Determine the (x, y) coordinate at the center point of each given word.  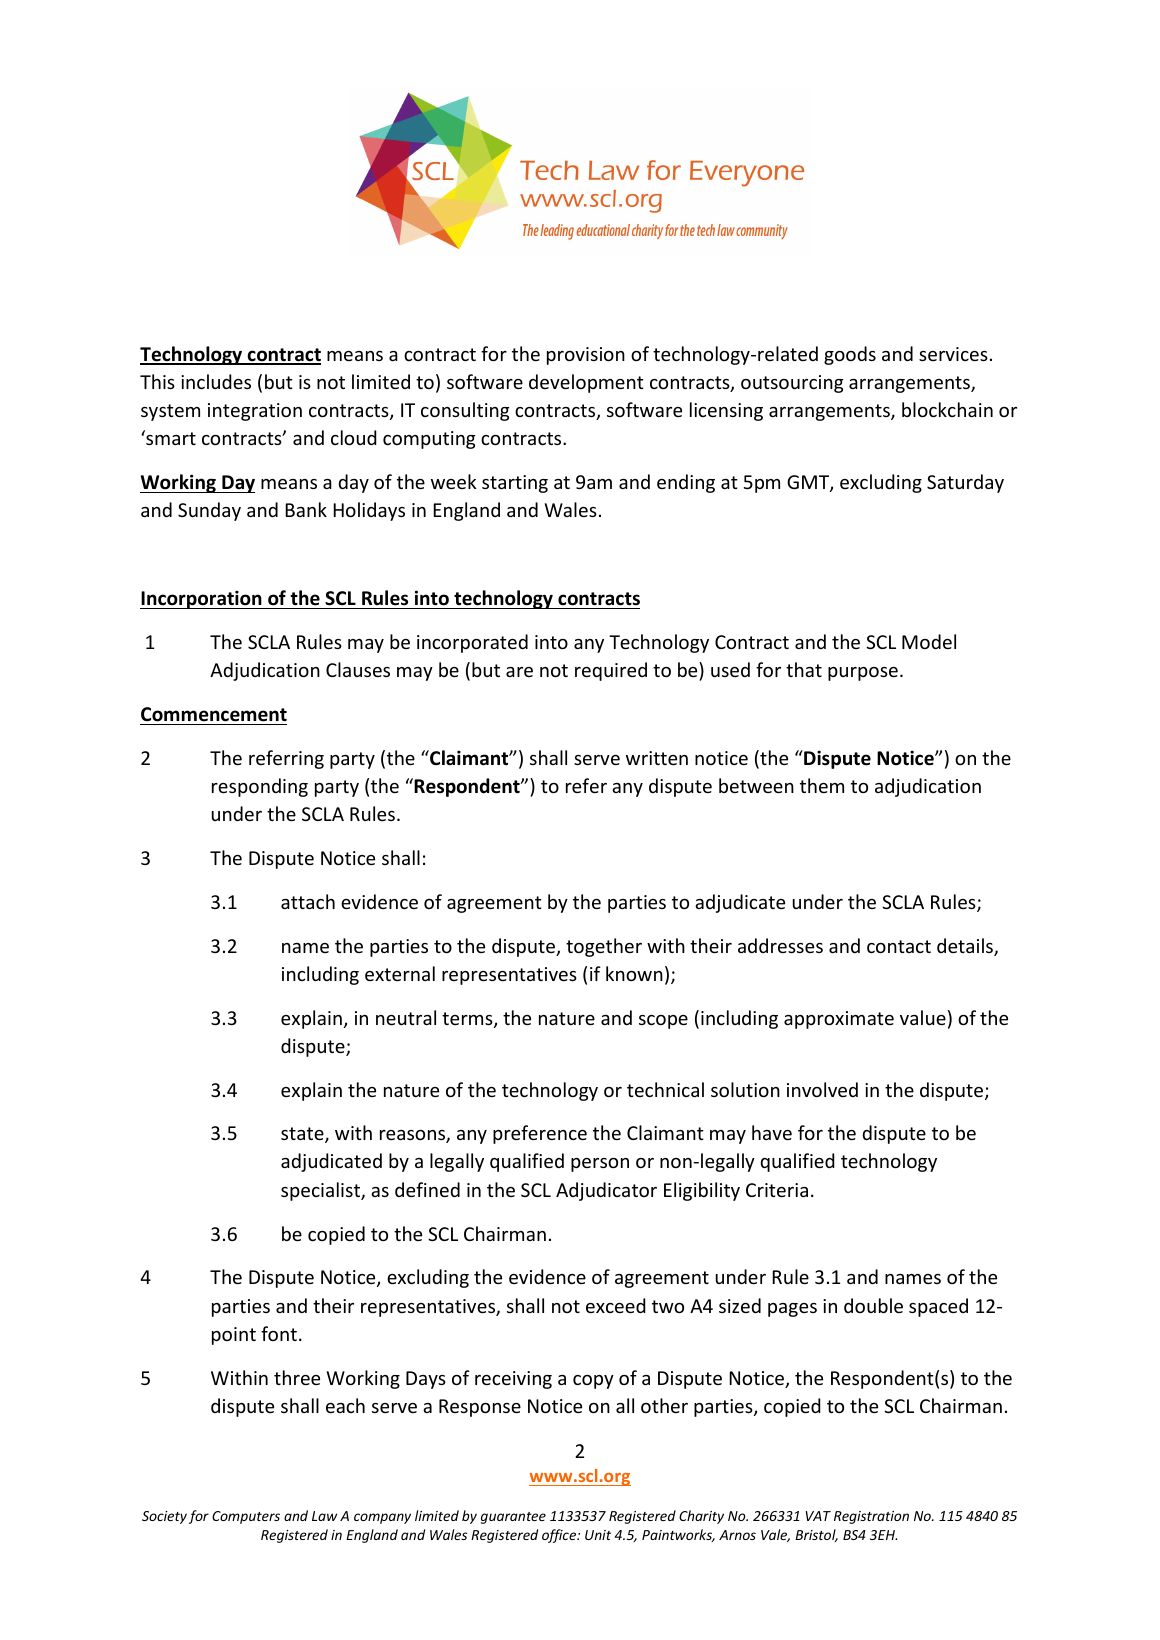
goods (850, 355)
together (604, 947)
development (586, 383)
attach (308, 901)
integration (255, 412)
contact (899, 946)
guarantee (513, 1518)
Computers (246, 1517)
